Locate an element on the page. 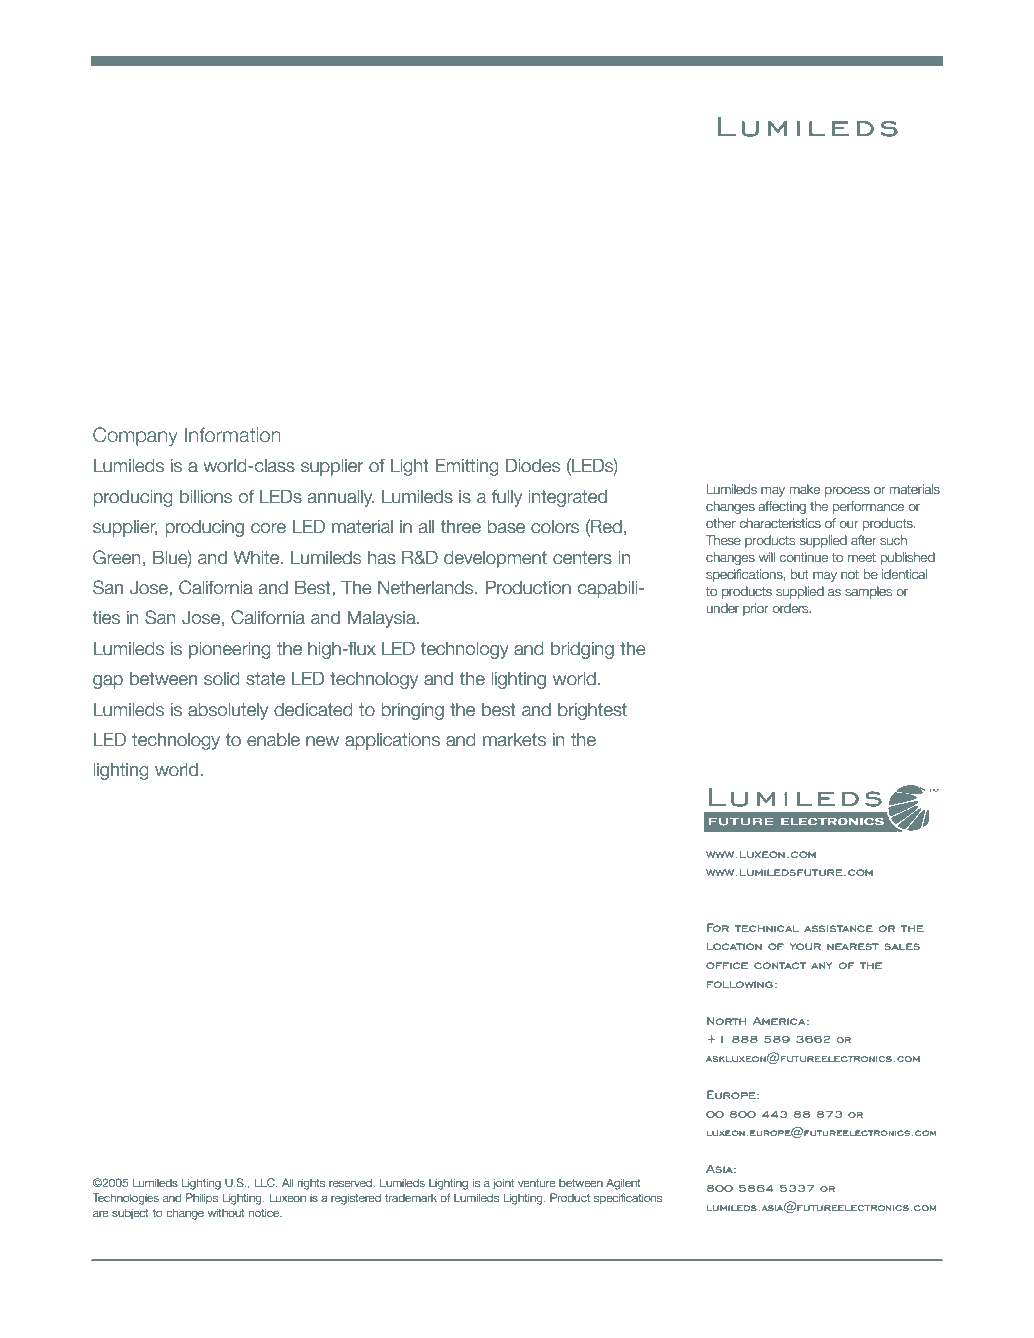  markets is located at coordinates (514, 739).
